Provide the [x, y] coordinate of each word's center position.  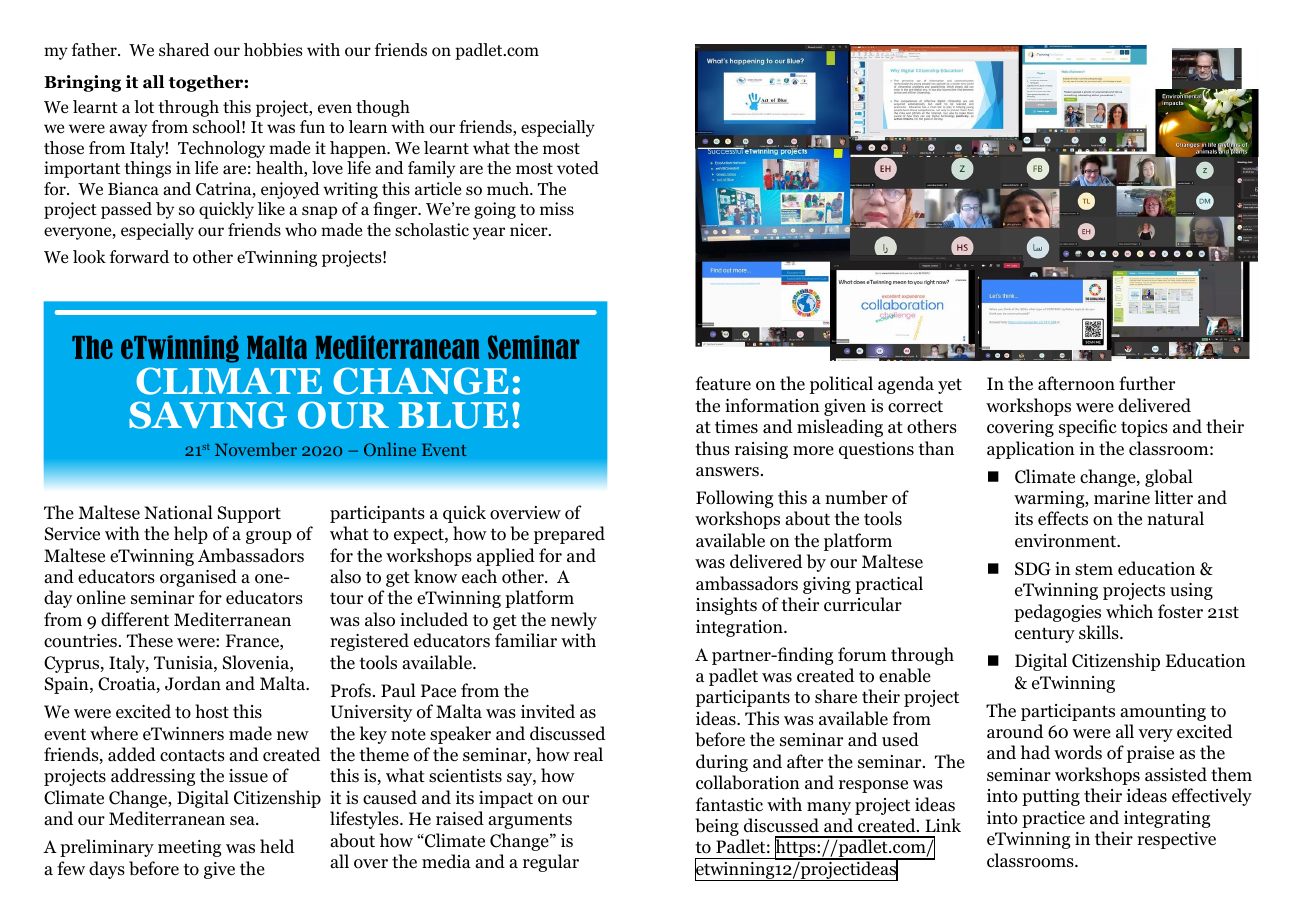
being [717, 827]
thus [712, 448]
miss [557, 208]
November [256, 449]
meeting [189, 848]
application [1031, 450]
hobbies [273, 50]
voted [578, 168]
